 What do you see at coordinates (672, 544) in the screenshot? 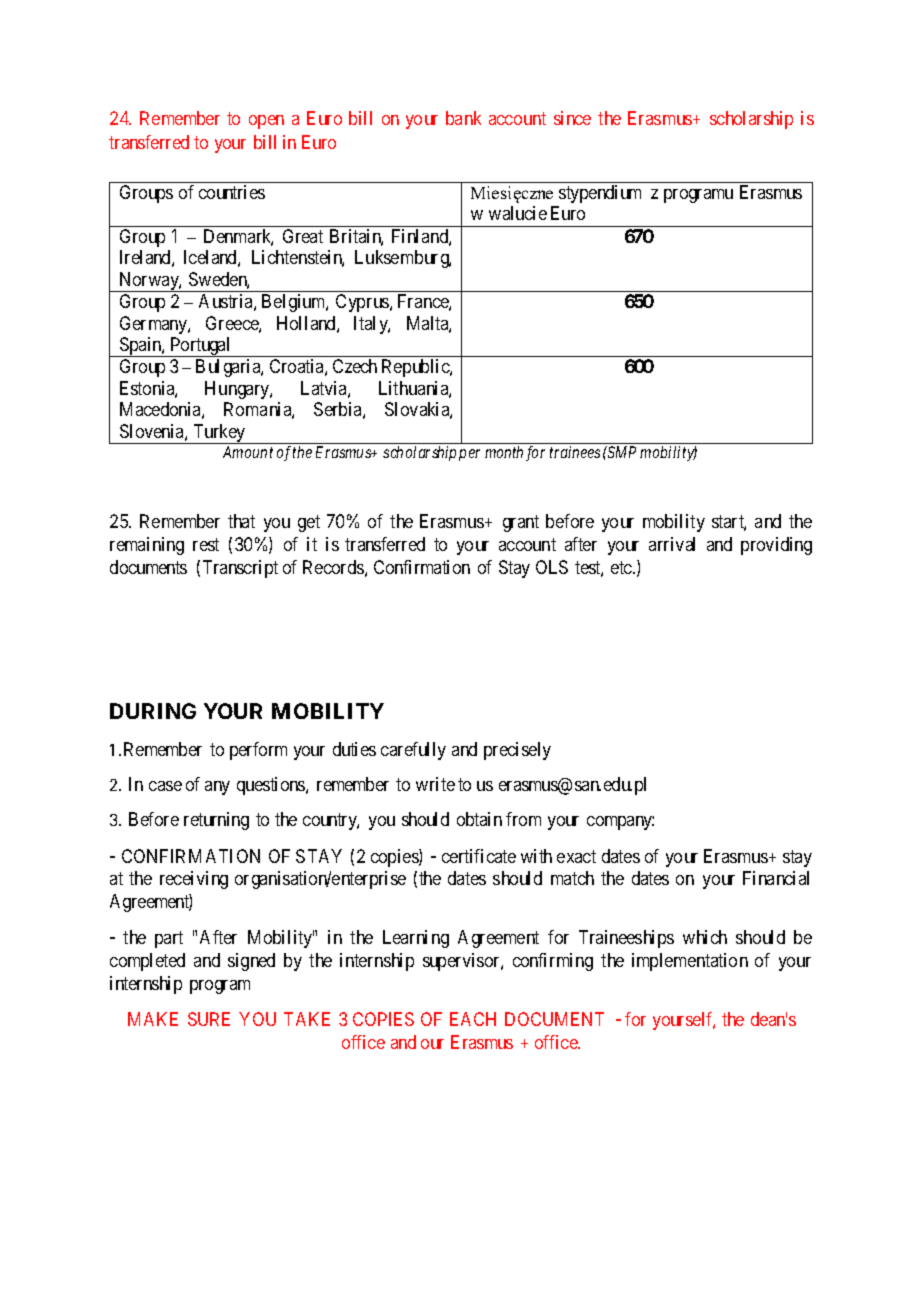
I see `arrival` at bounding box center [672, 544].
